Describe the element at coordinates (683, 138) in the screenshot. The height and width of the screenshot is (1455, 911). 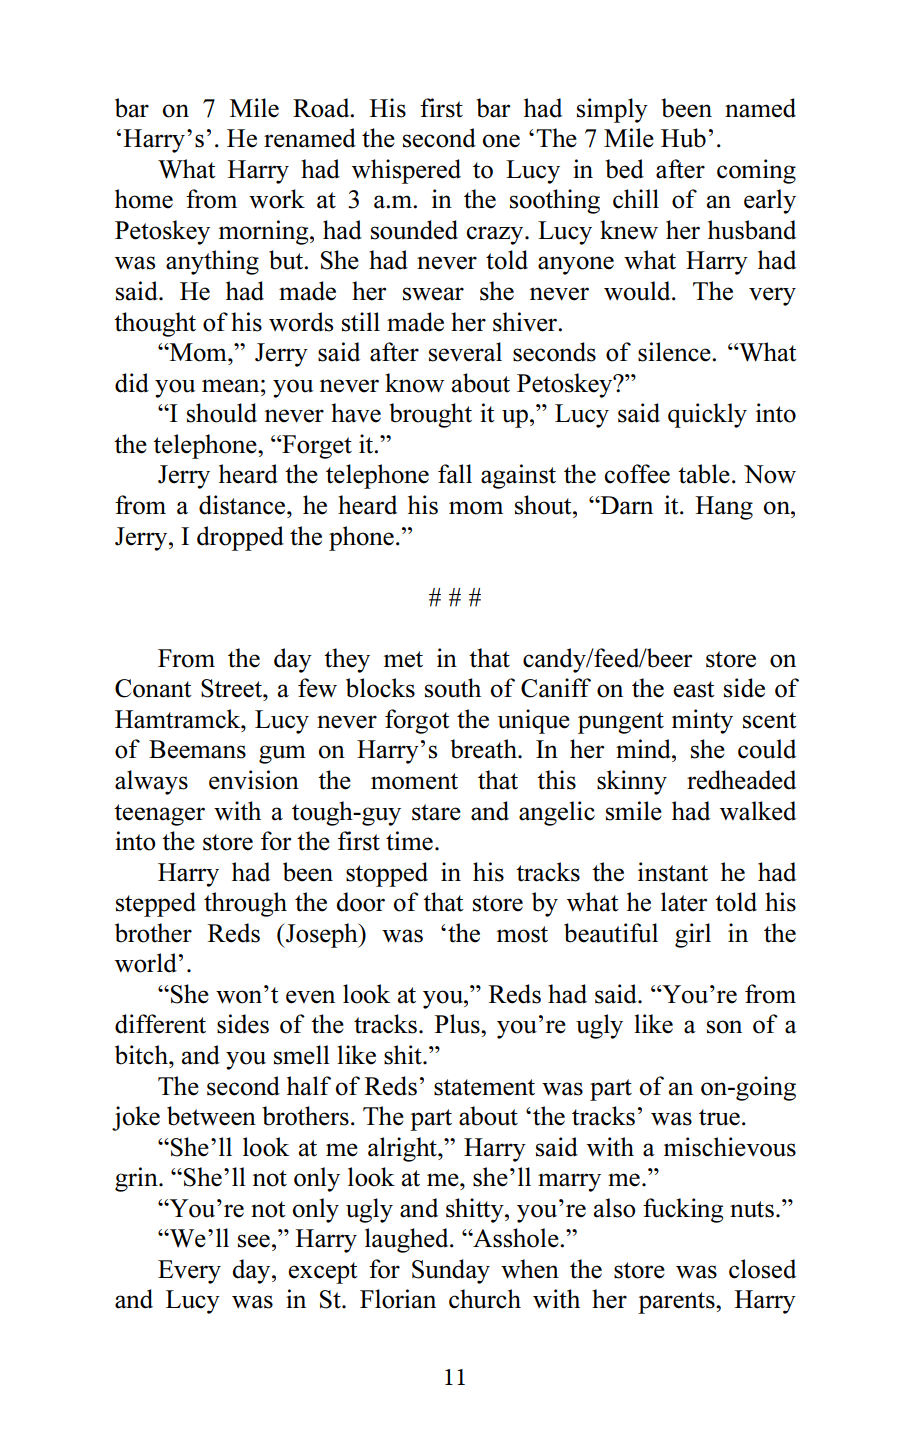
I see `Hub` at that location.
